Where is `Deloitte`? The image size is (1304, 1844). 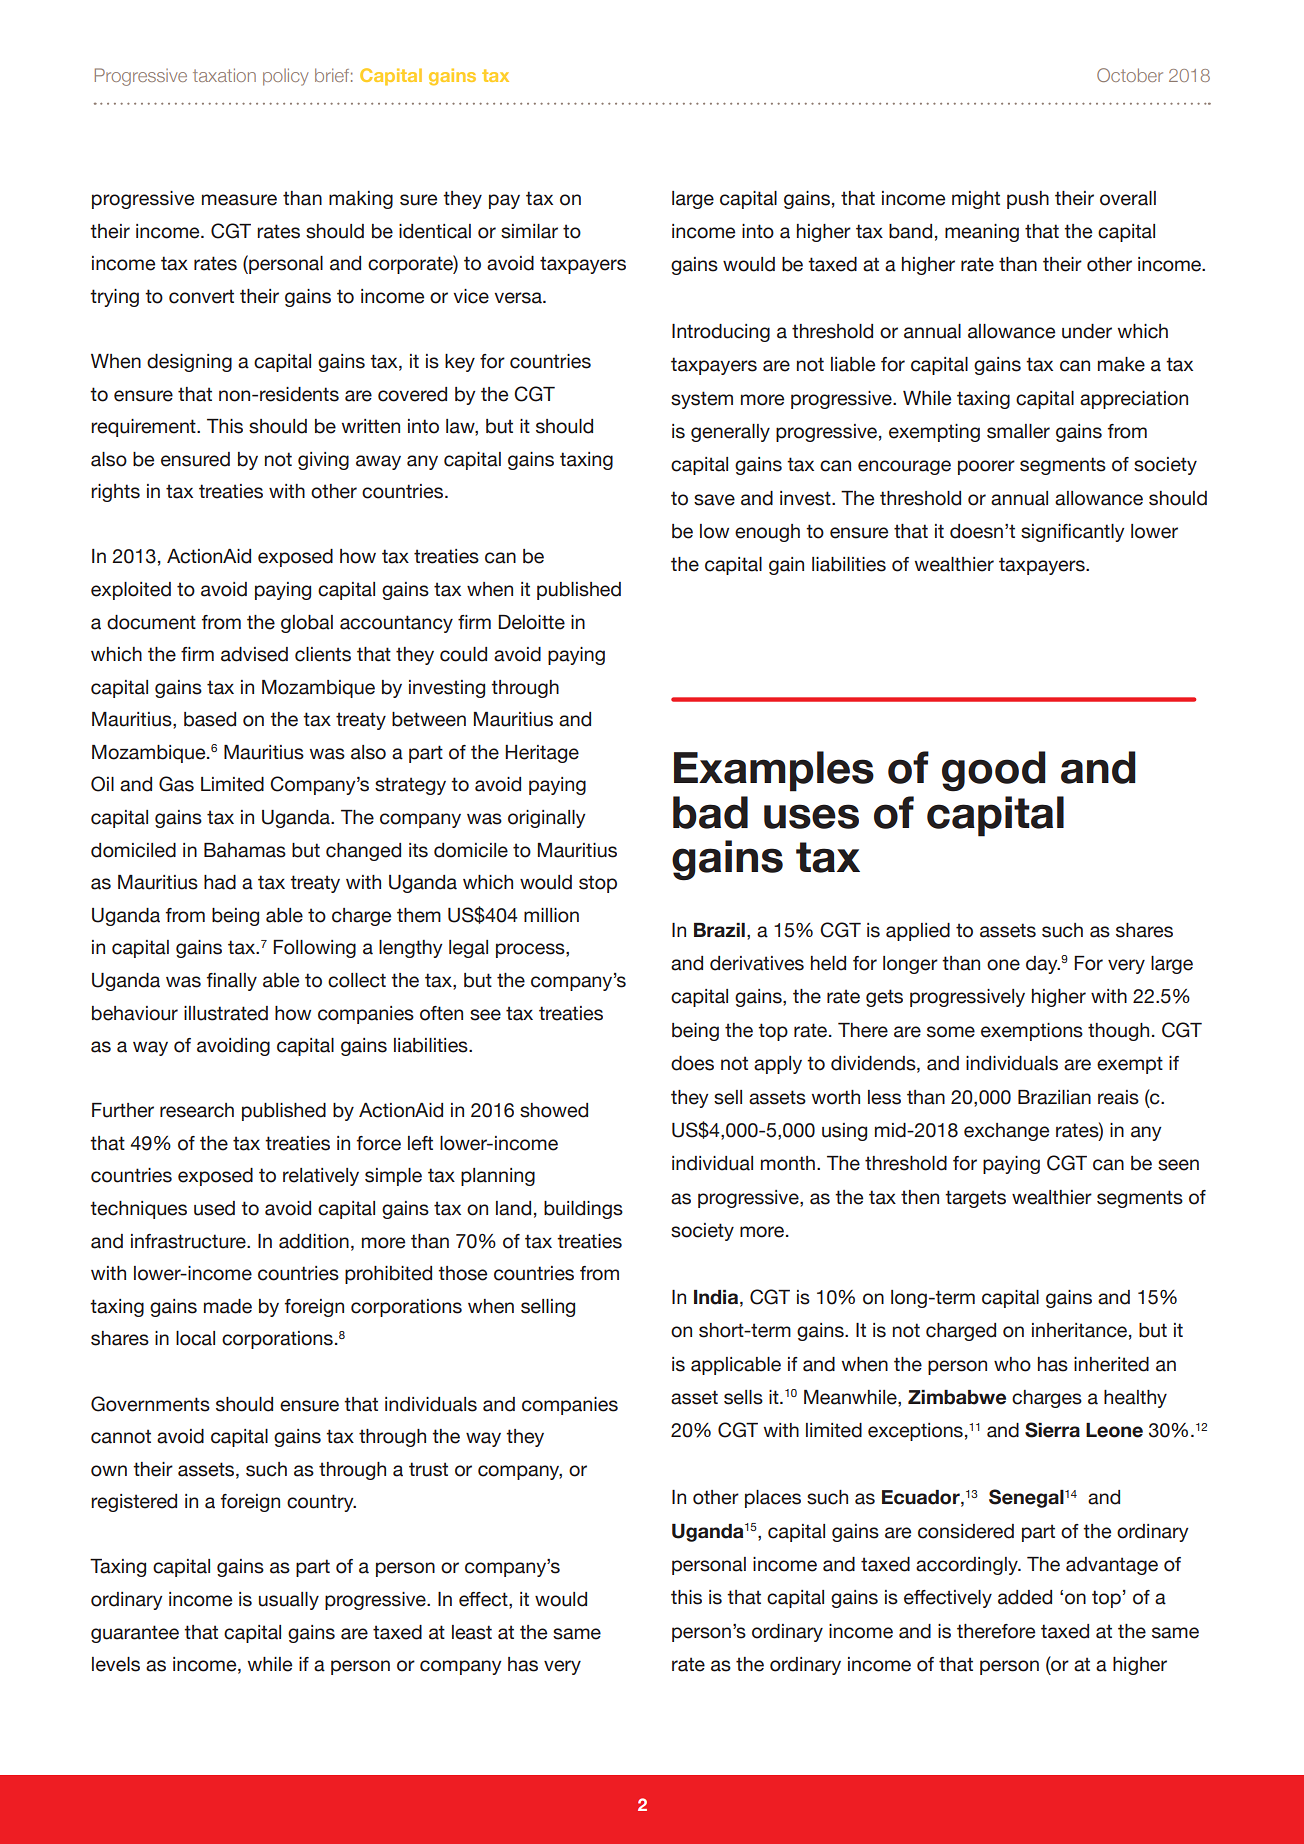
Deloitte is located at coordinates (531, 622).
